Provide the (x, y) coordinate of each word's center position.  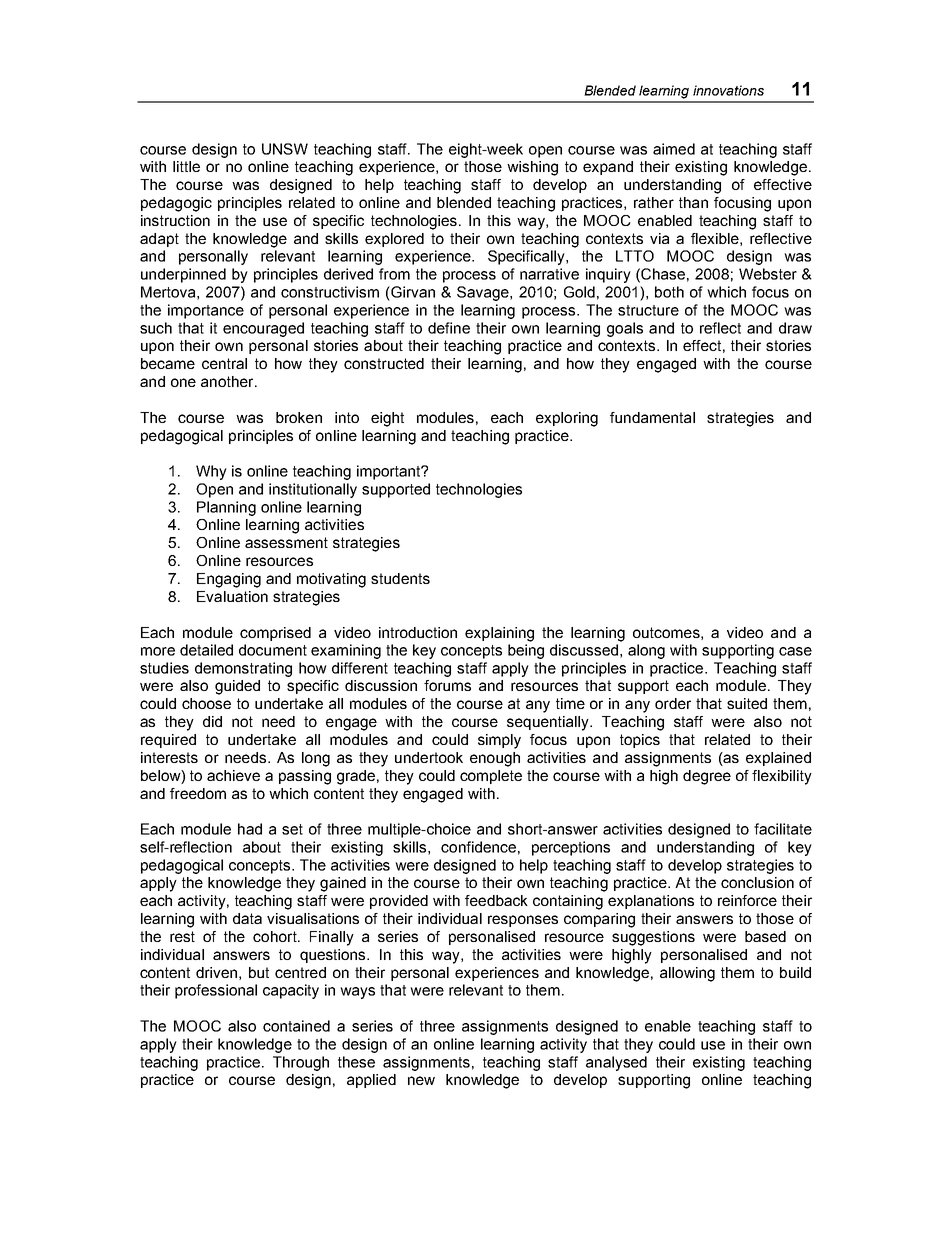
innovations (728, 90)
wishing (532, 168)
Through (301, 1063)
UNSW (285, 149)
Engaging (229, 580)
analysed (616, 1063)
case (795, 651)
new (421, 1080)
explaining (499, 634)
